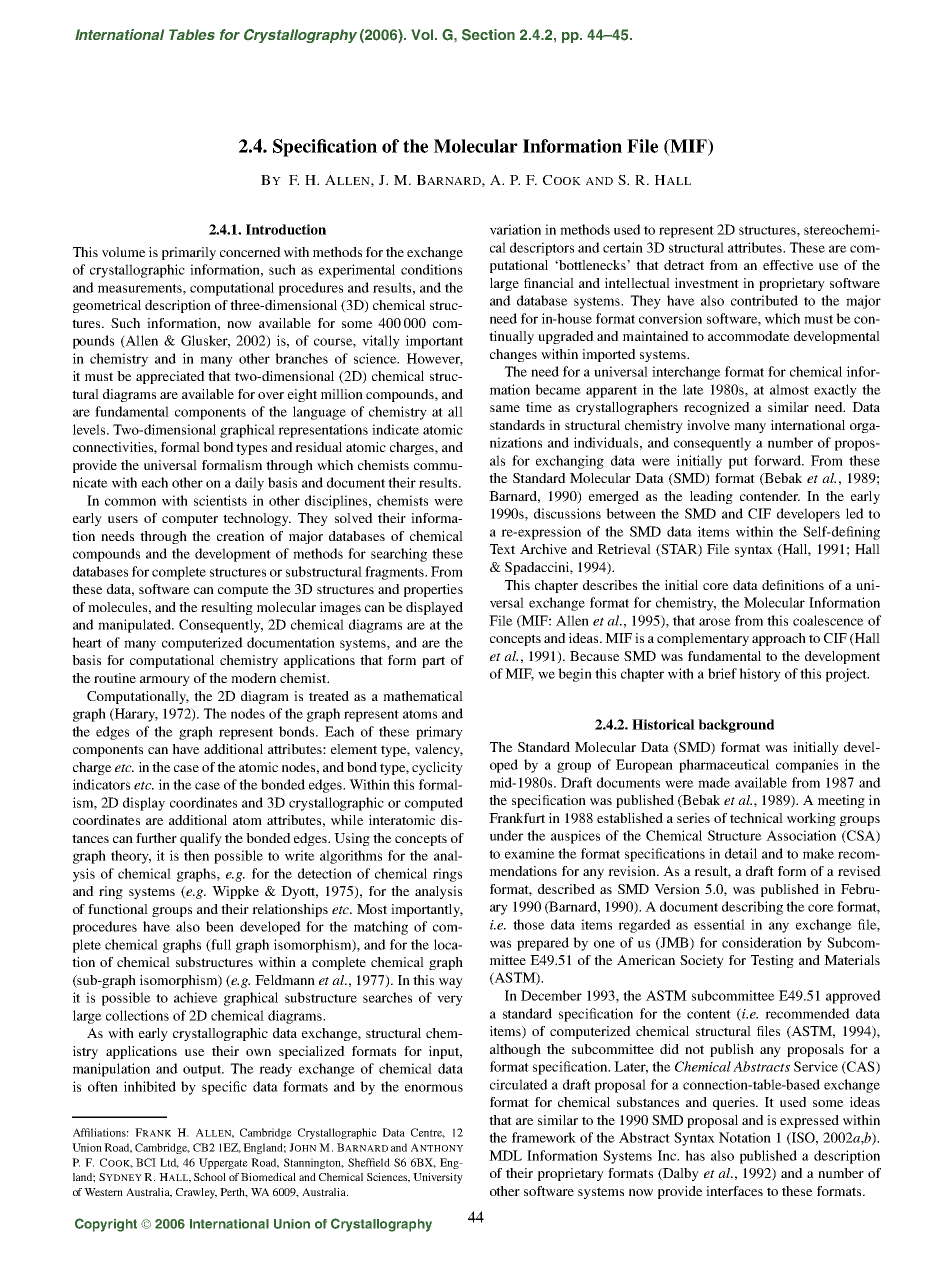 The image size is (952, 1276). I want to click on University, so click(438, 1178).
